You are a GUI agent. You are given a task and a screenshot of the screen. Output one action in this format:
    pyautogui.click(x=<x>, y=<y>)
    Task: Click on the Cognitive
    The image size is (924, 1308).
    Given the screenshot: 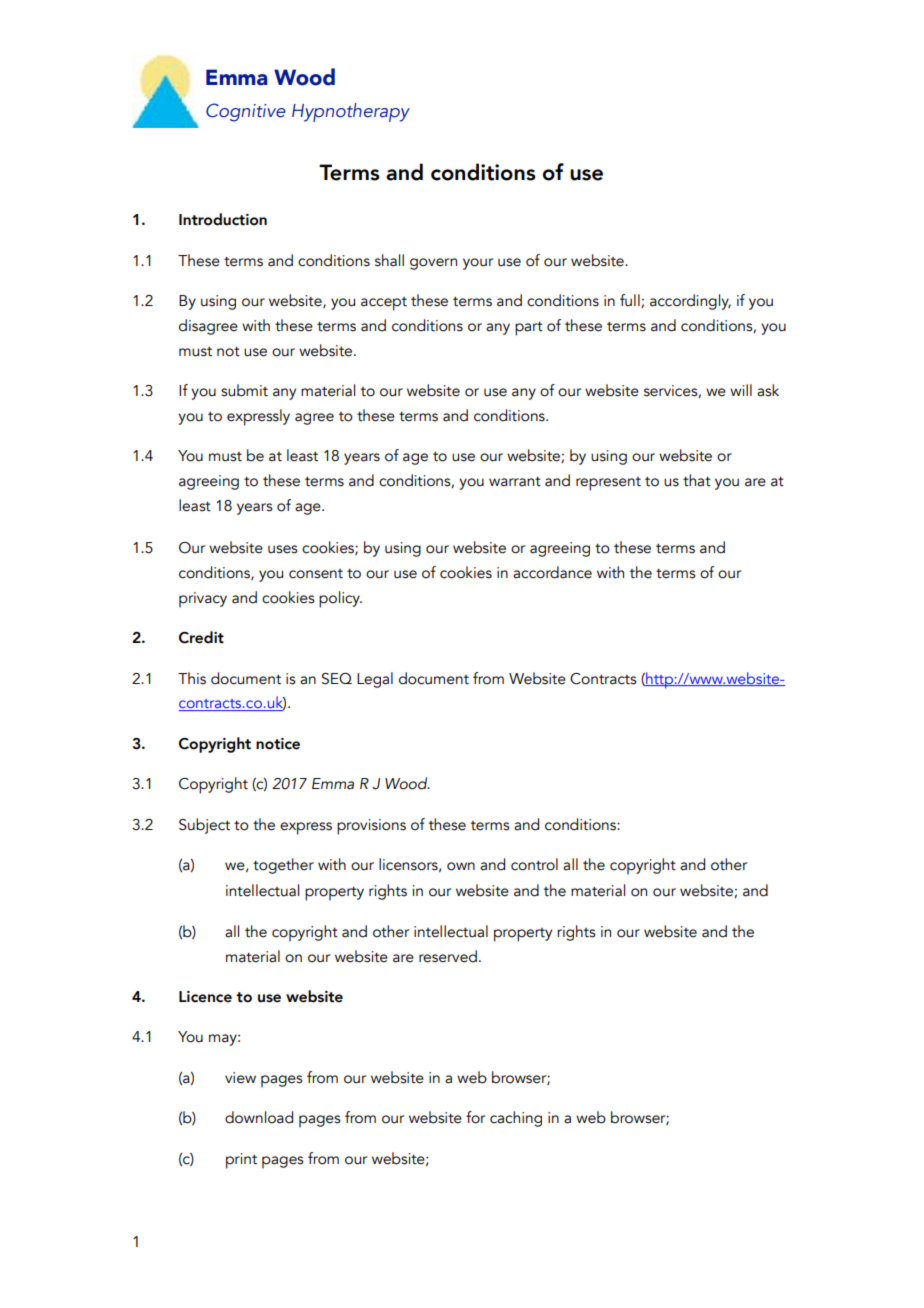 What is the action you would take?
    pyautogui.click(x=246, y=112)
